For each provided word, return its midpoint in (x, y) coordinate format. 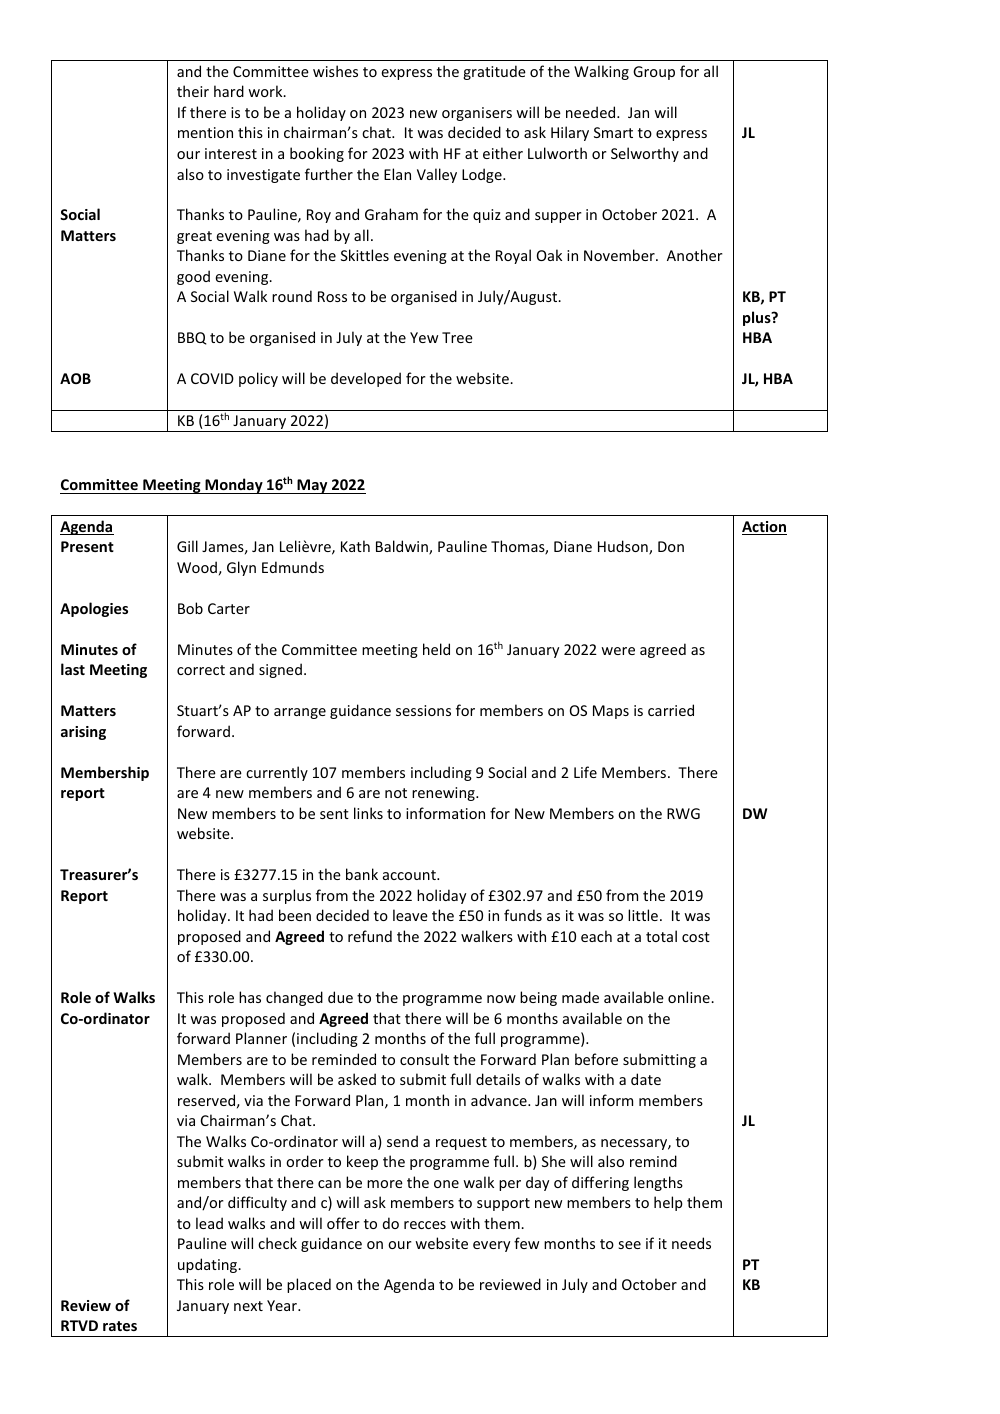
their (193, 91)
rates (120, 1326)
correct (201, 670)
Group (654, 73)
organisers (477, 114)
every (491, 1246)
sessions (423, 710)
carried (671, 710)
